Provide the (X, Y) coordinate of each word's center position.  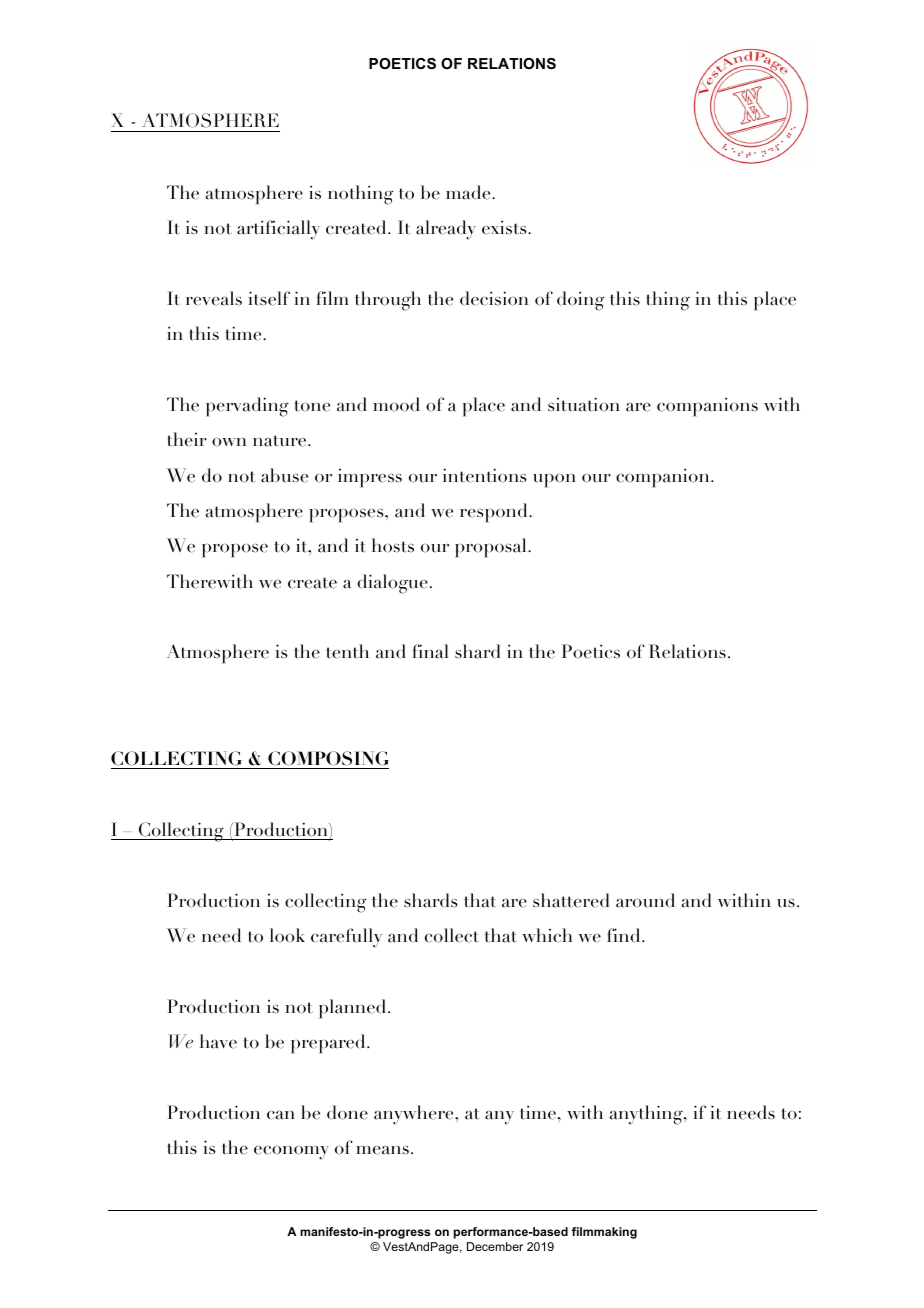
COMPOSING (328, 758)
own (229, 442)
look (287, 935)
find (625, 935)
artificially (278, 230)
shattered (571, 900)
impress (370, 478)
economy (291, 1152)
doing (580, 301)
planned (354, 1009)
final (430, 651)
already (446, 230)
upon (554, 480)
